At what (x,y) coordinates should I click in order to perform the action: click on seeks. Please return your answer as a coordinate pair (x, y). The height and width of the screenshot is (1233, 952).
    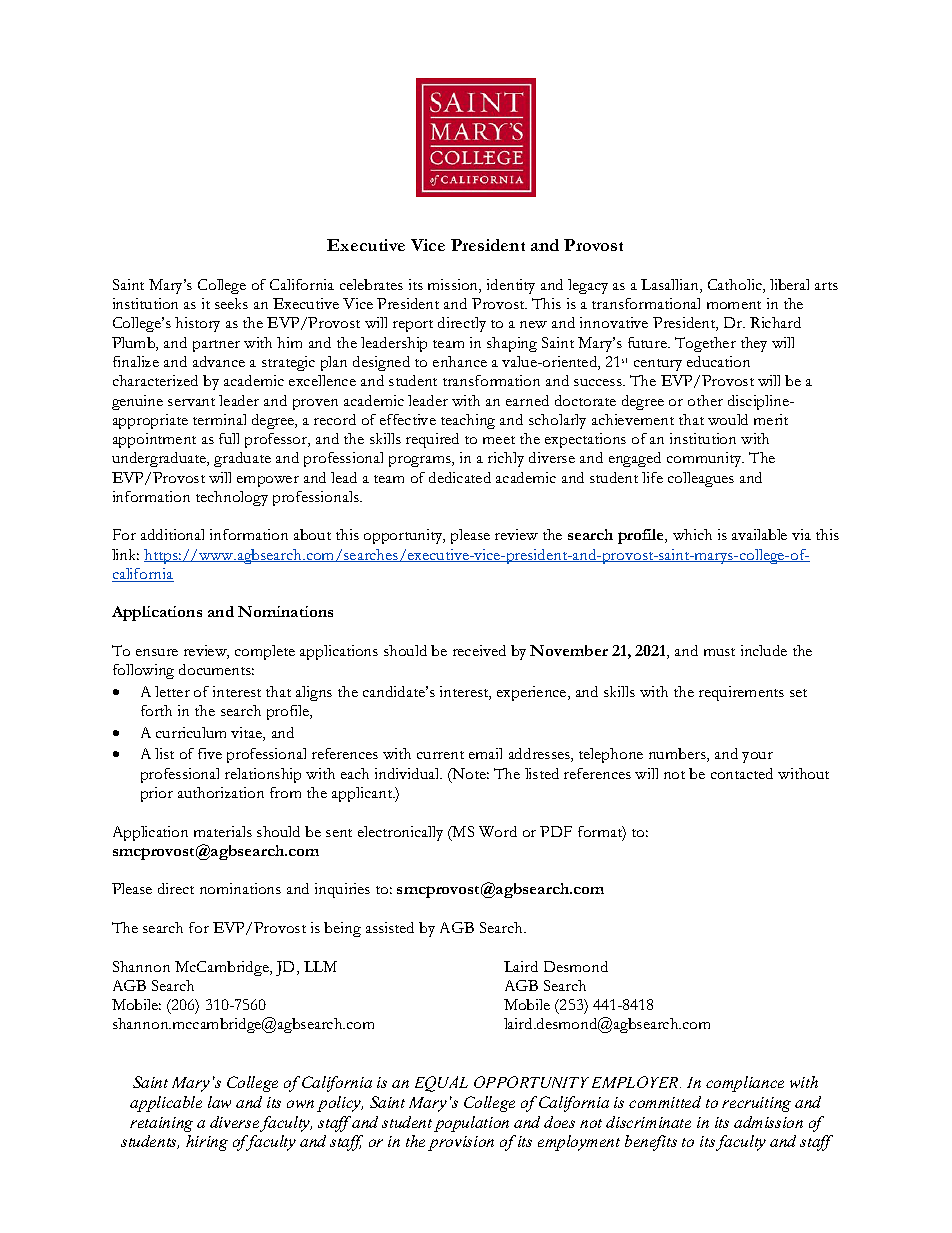
    Looking at the image, I should click on (231, 303).
